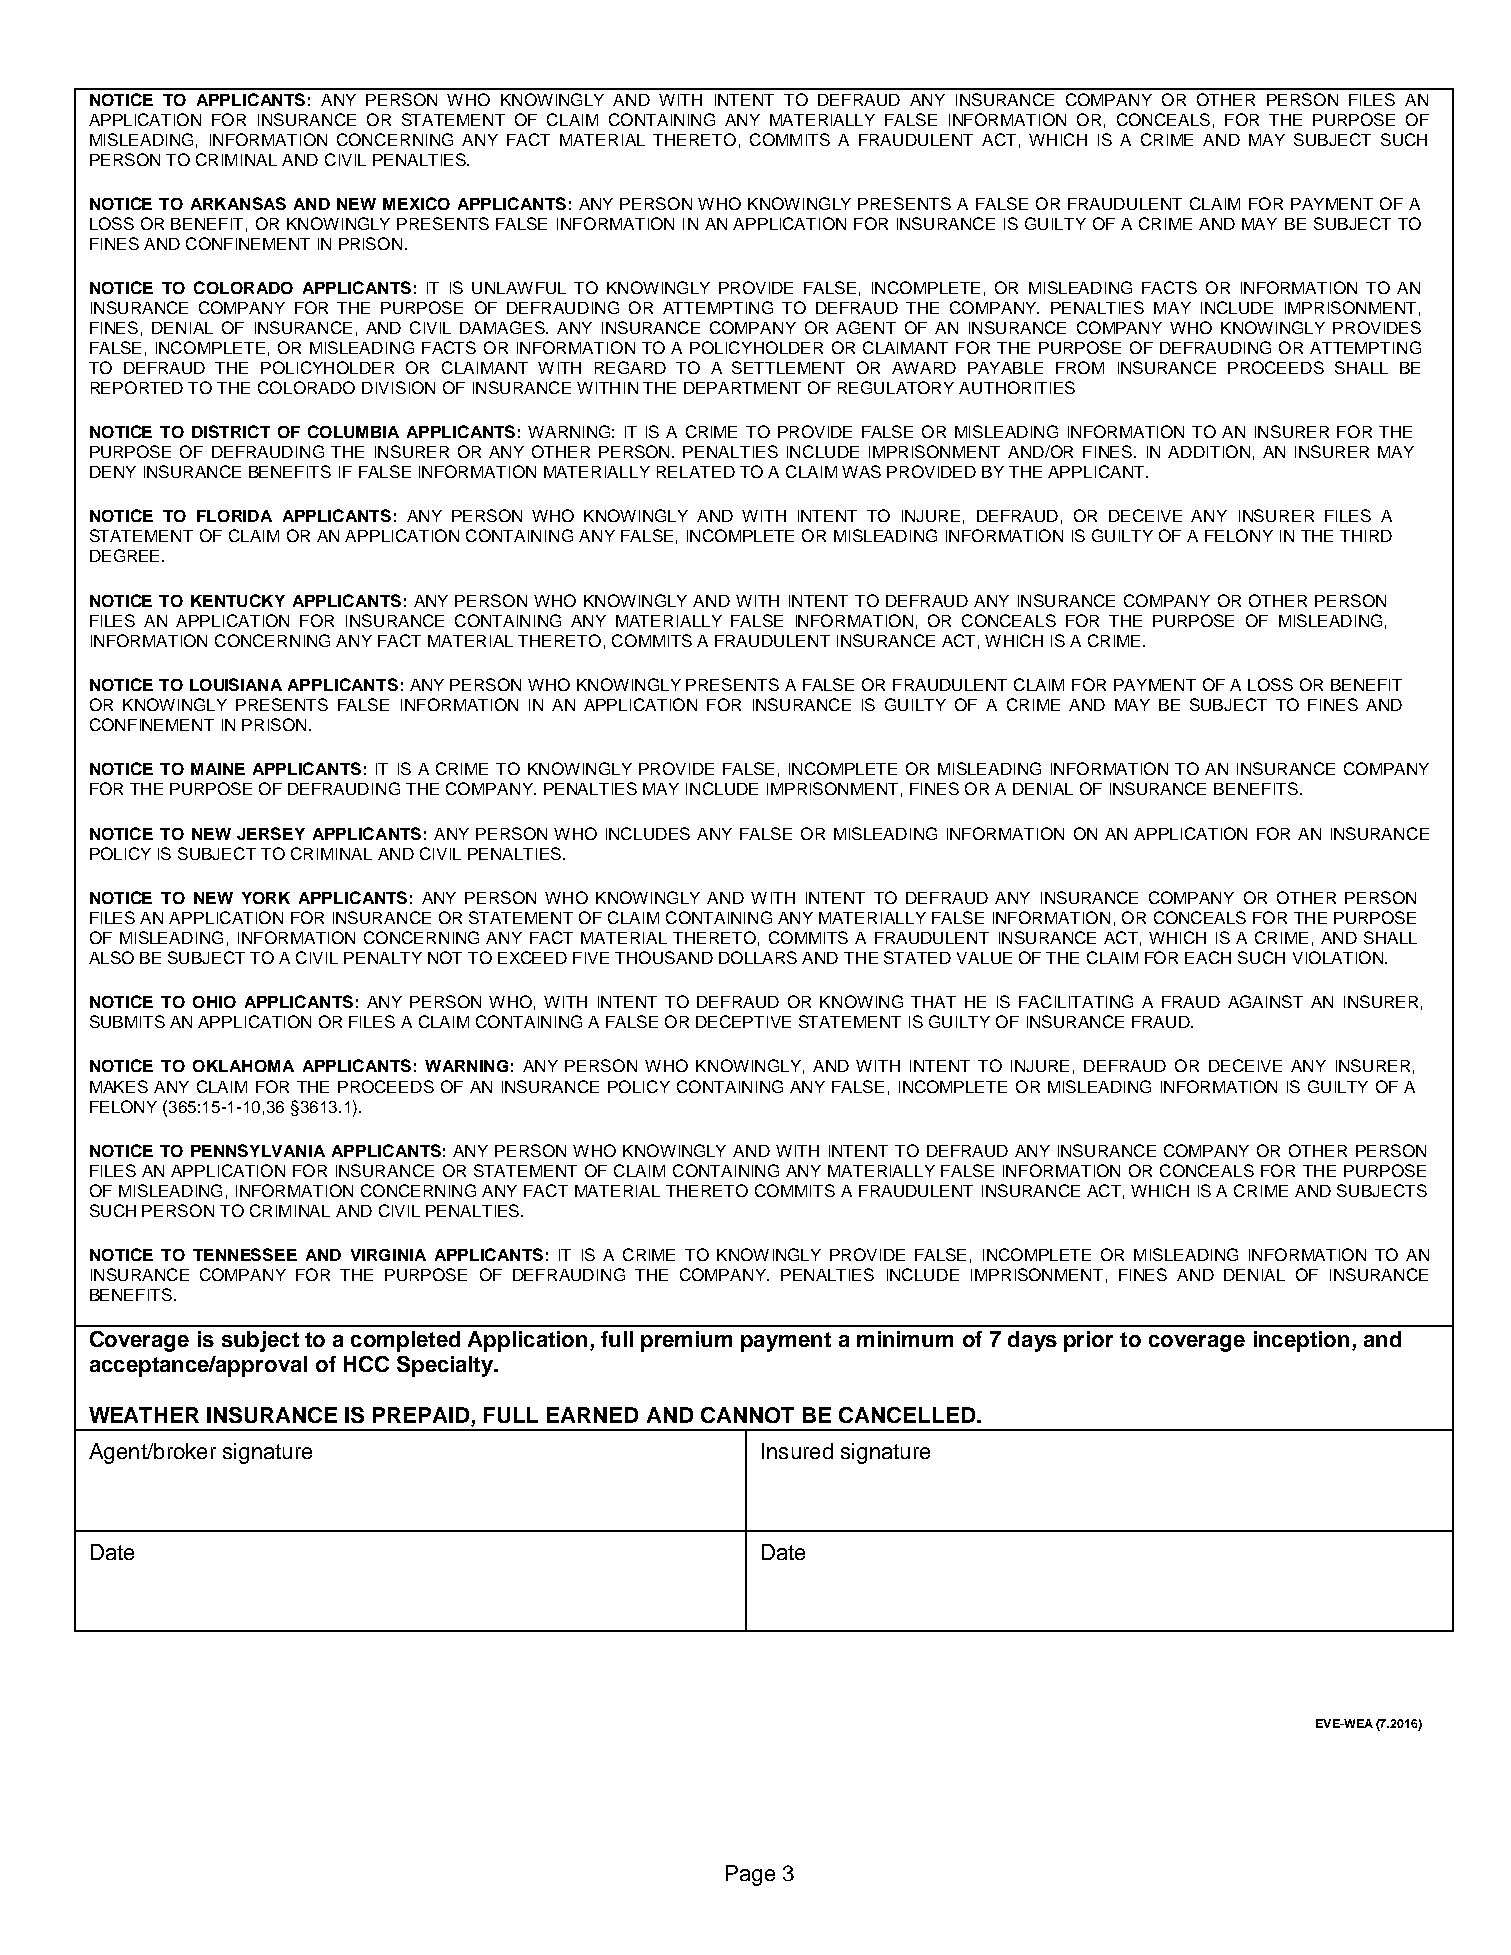  Describe the element at coordinates (1265, 1001) in the page. I see `AGAINST` at that location.
